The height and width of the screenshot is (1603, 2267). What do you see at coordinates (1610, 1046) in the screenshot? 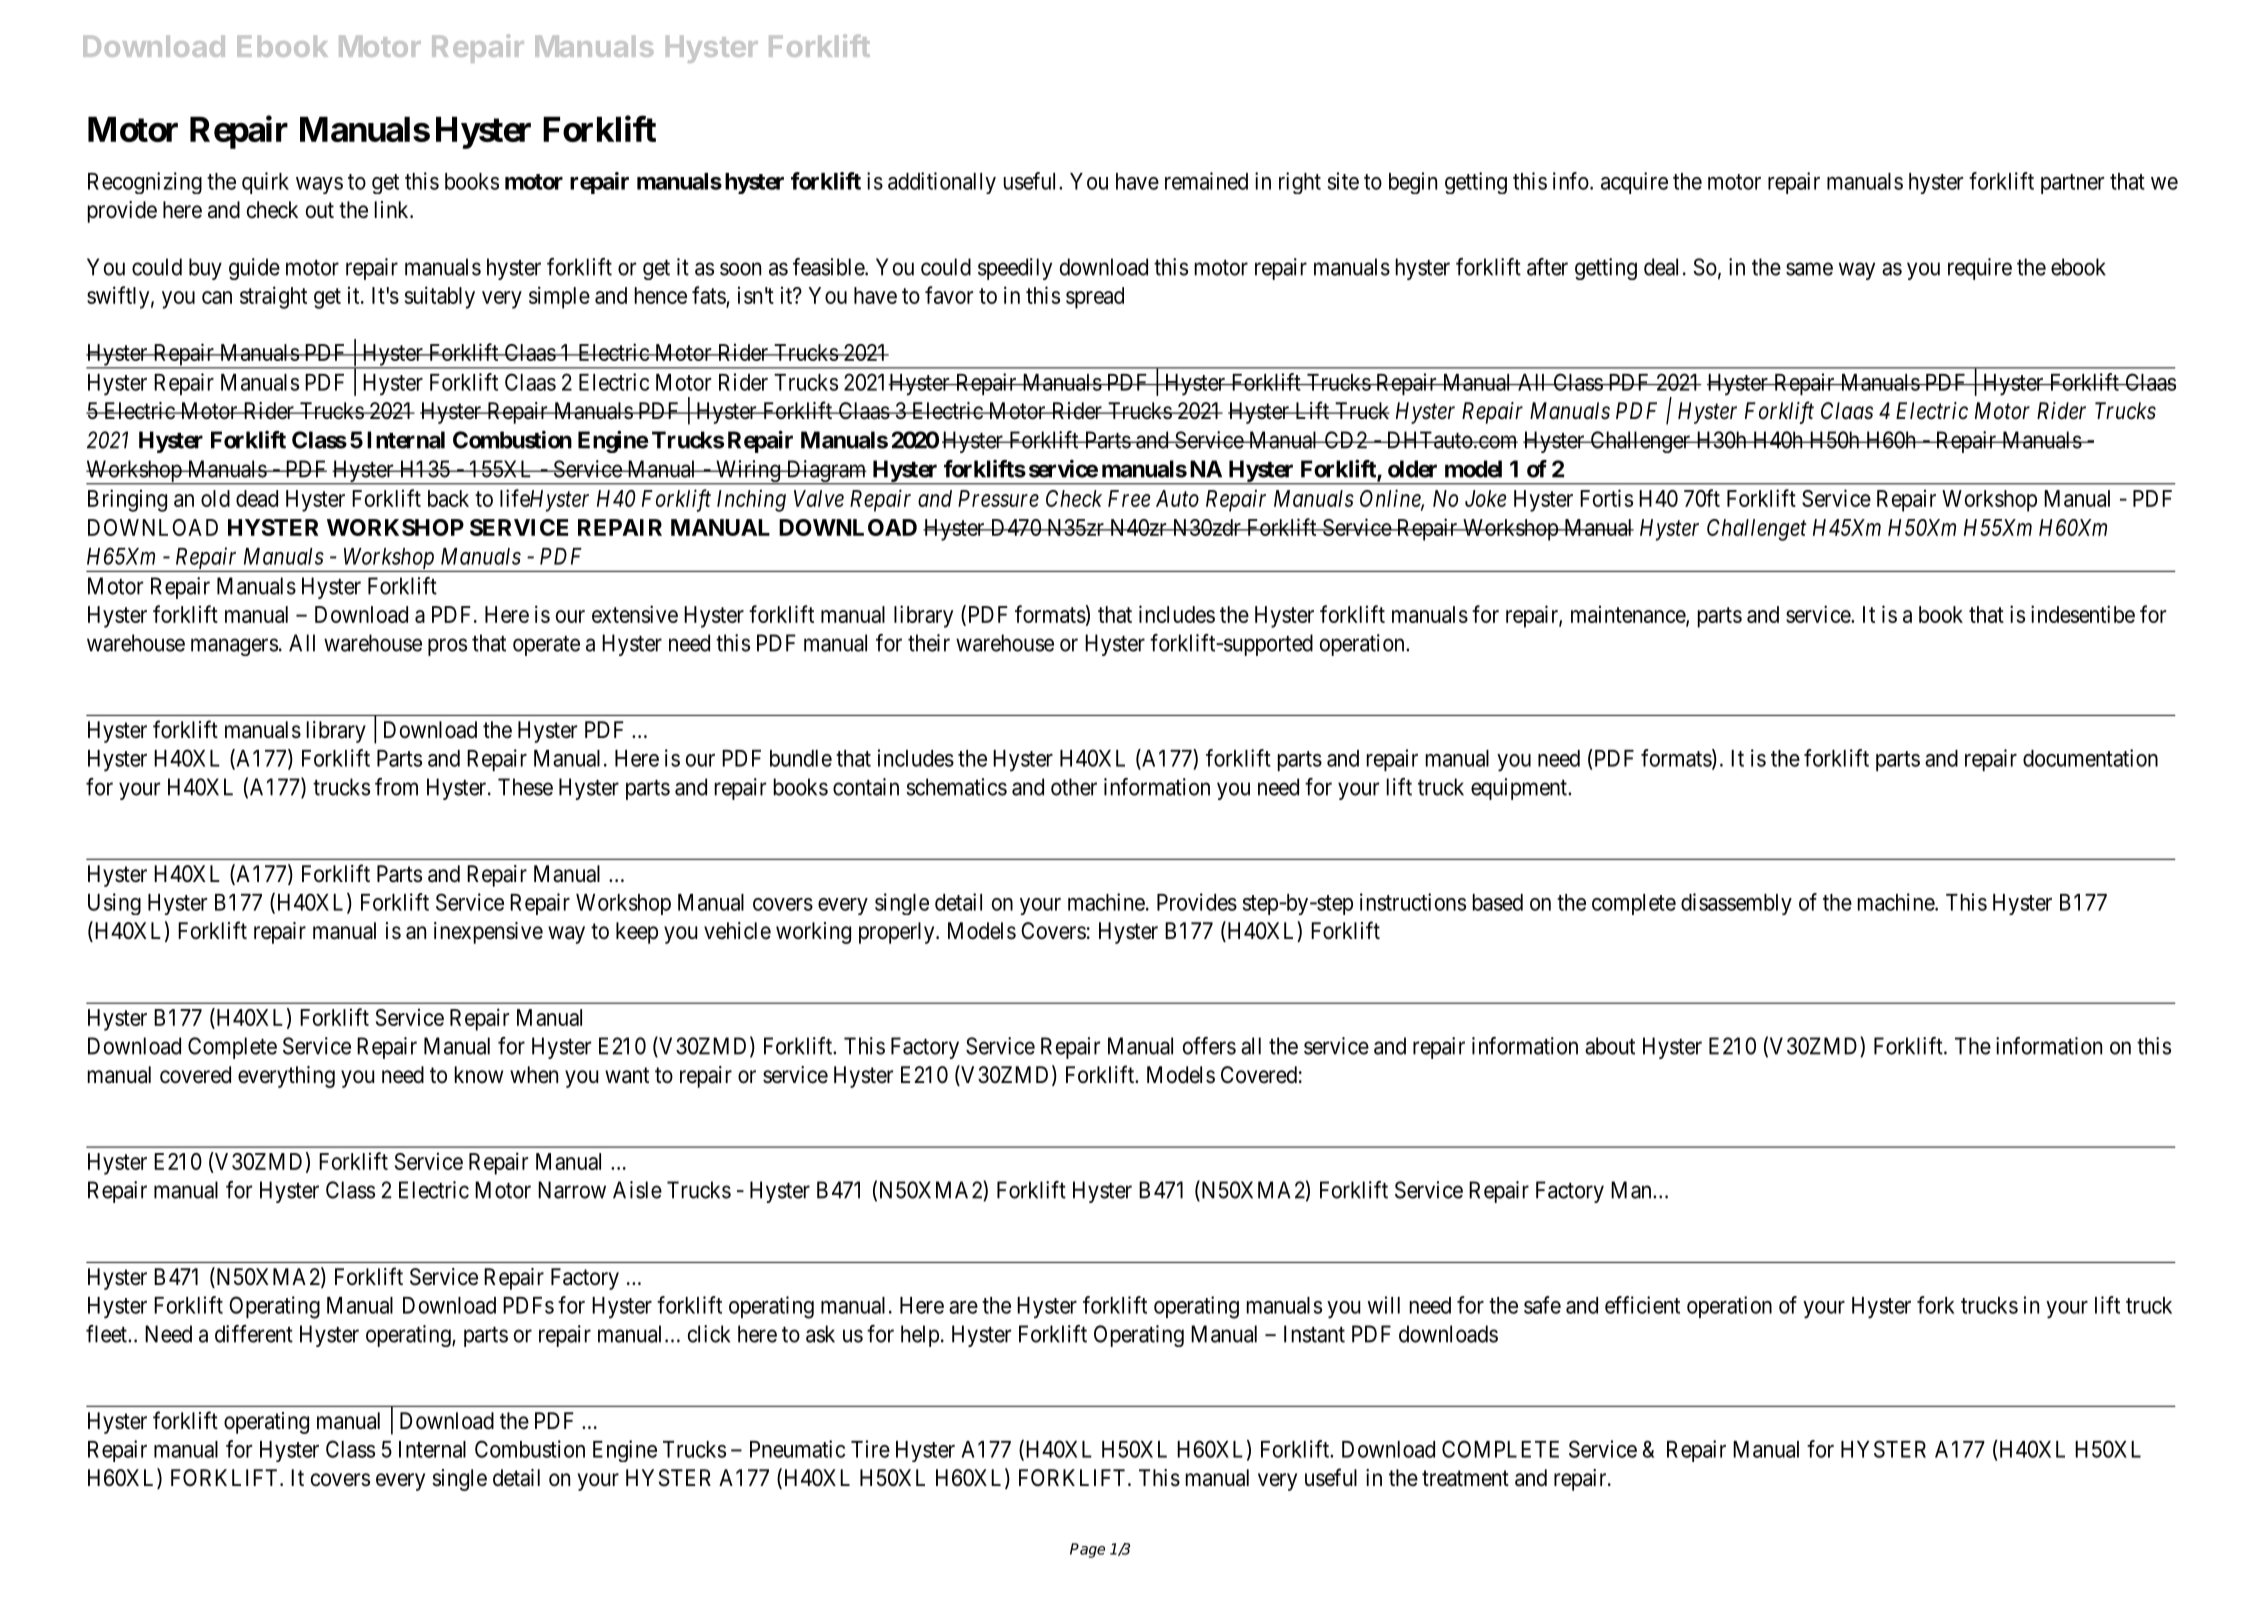
I see `about` at bounding box center [1610, 1046].
